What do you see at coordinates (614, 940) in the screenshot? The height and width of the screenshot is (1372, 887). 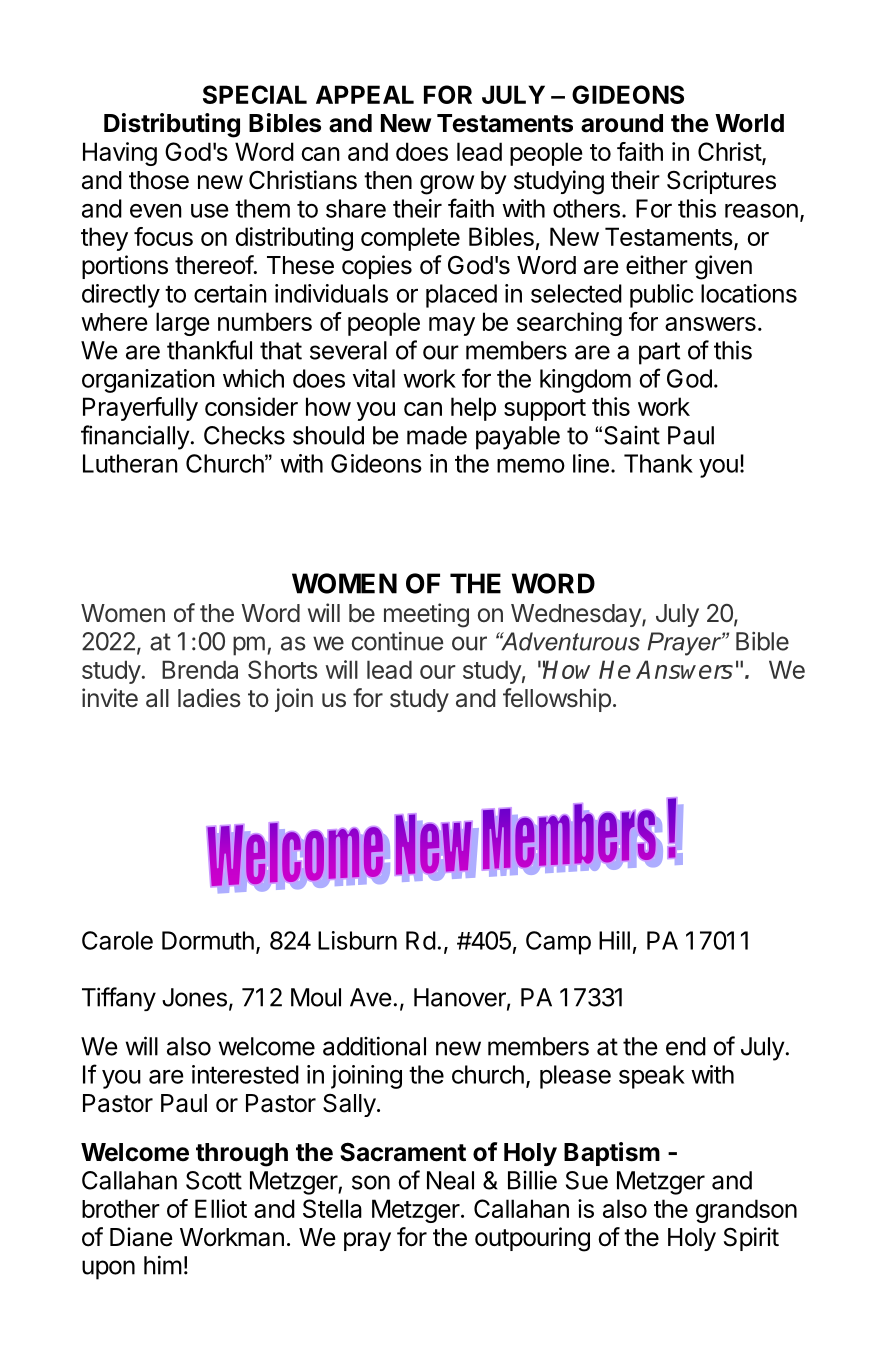 I see `Hill` at bounding box center [614, 940].
